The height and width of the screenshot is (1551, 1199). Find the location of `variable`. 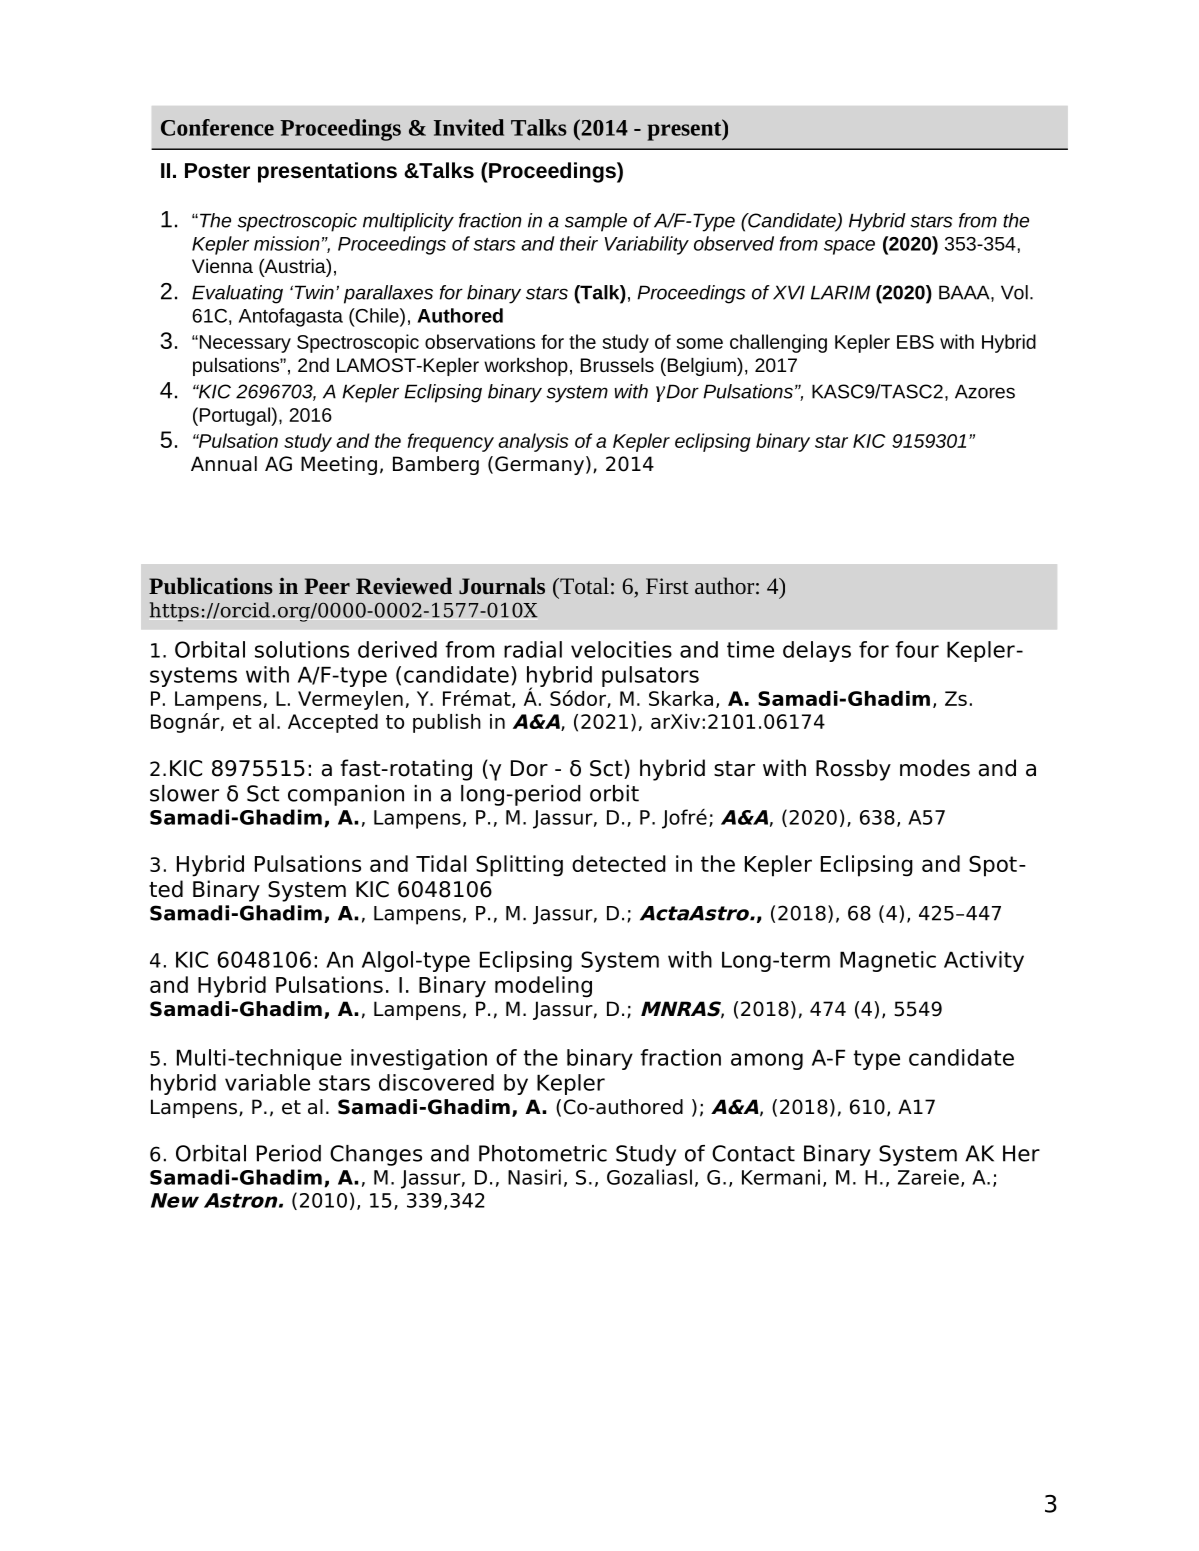

variable is located at coordinates (267, 1082).
